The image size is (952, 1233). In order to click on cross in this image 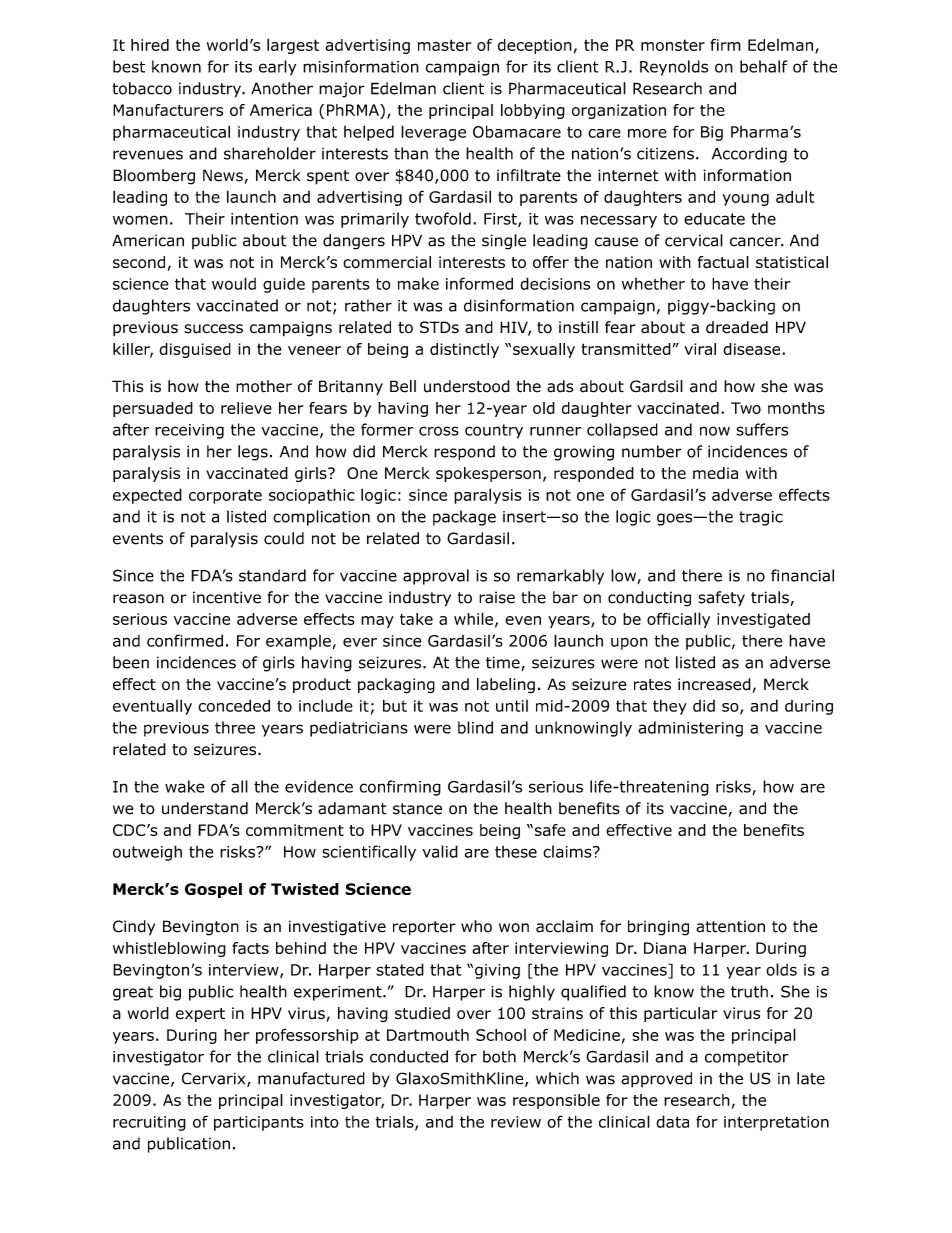, I will do `click(439, 431)`.
